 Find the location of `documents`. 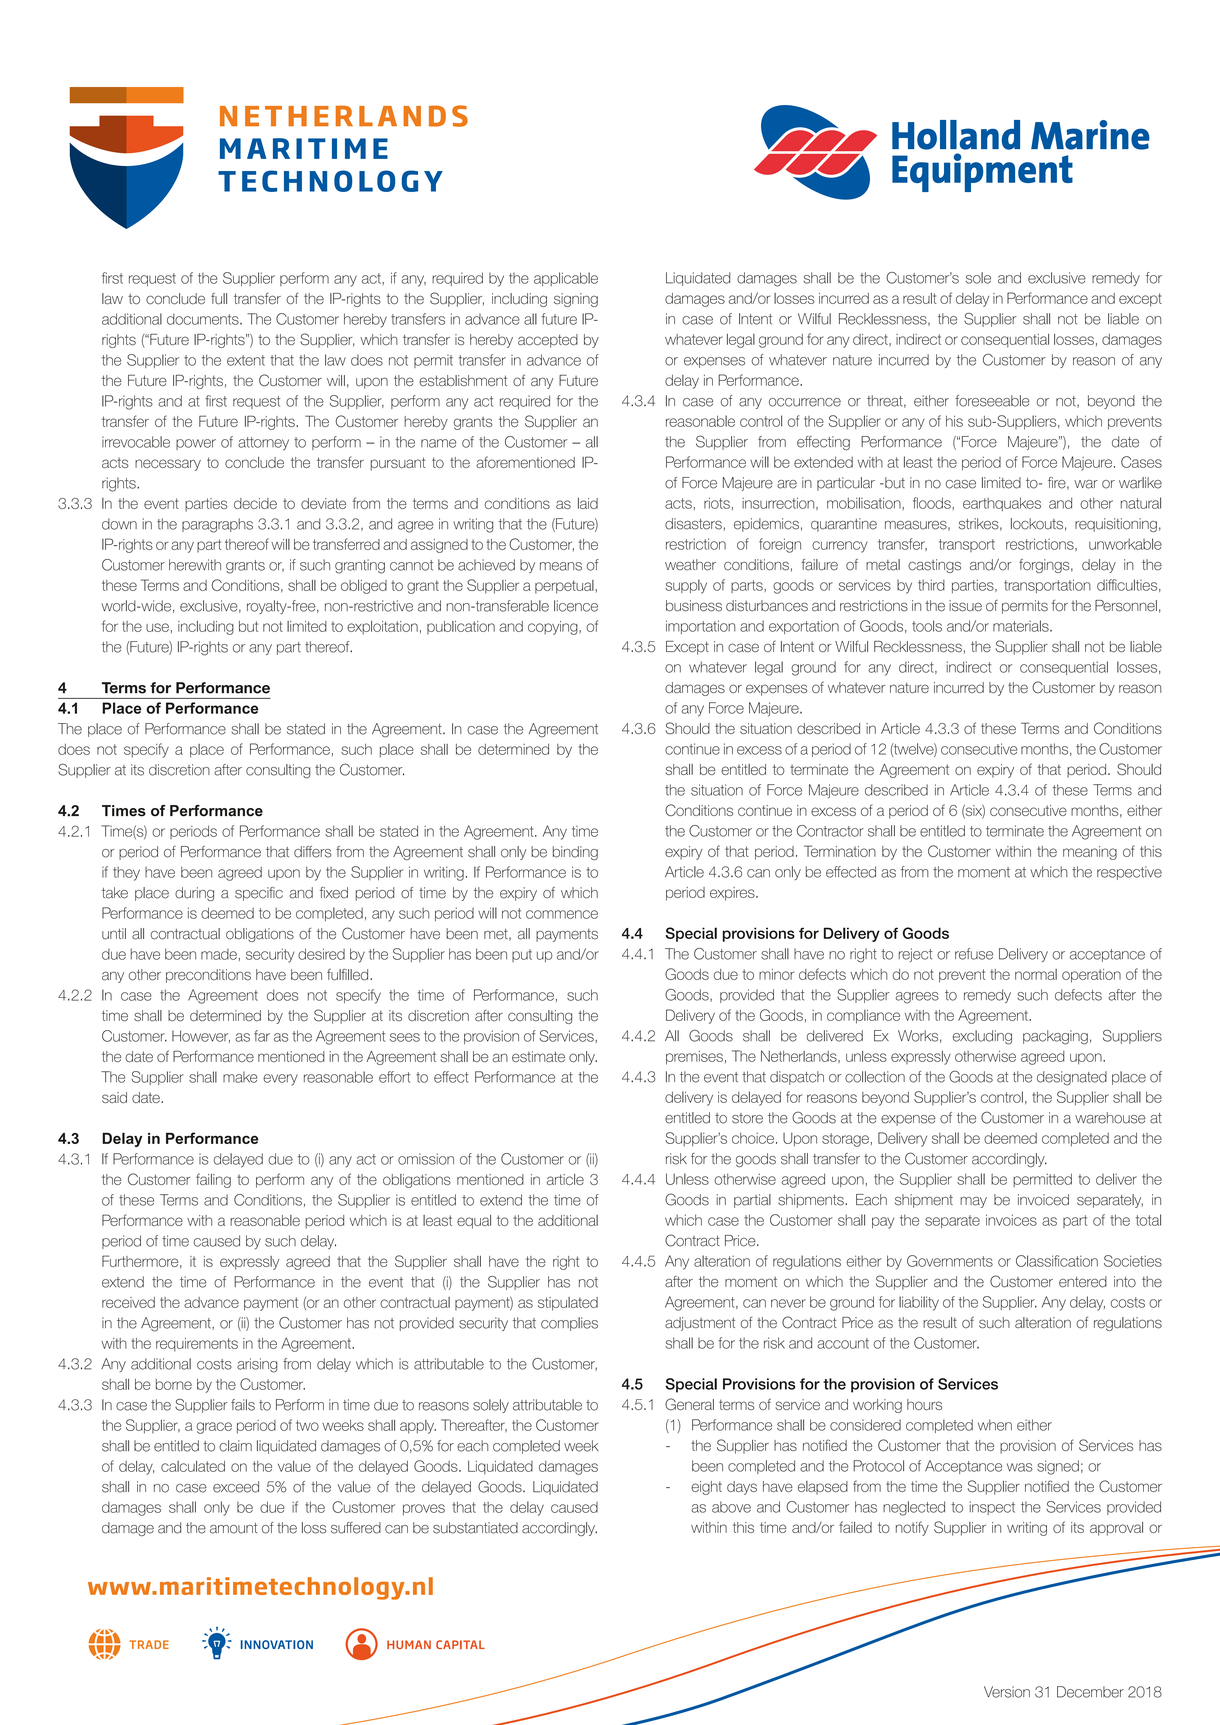

documents is located at coordinates (204, 319).
